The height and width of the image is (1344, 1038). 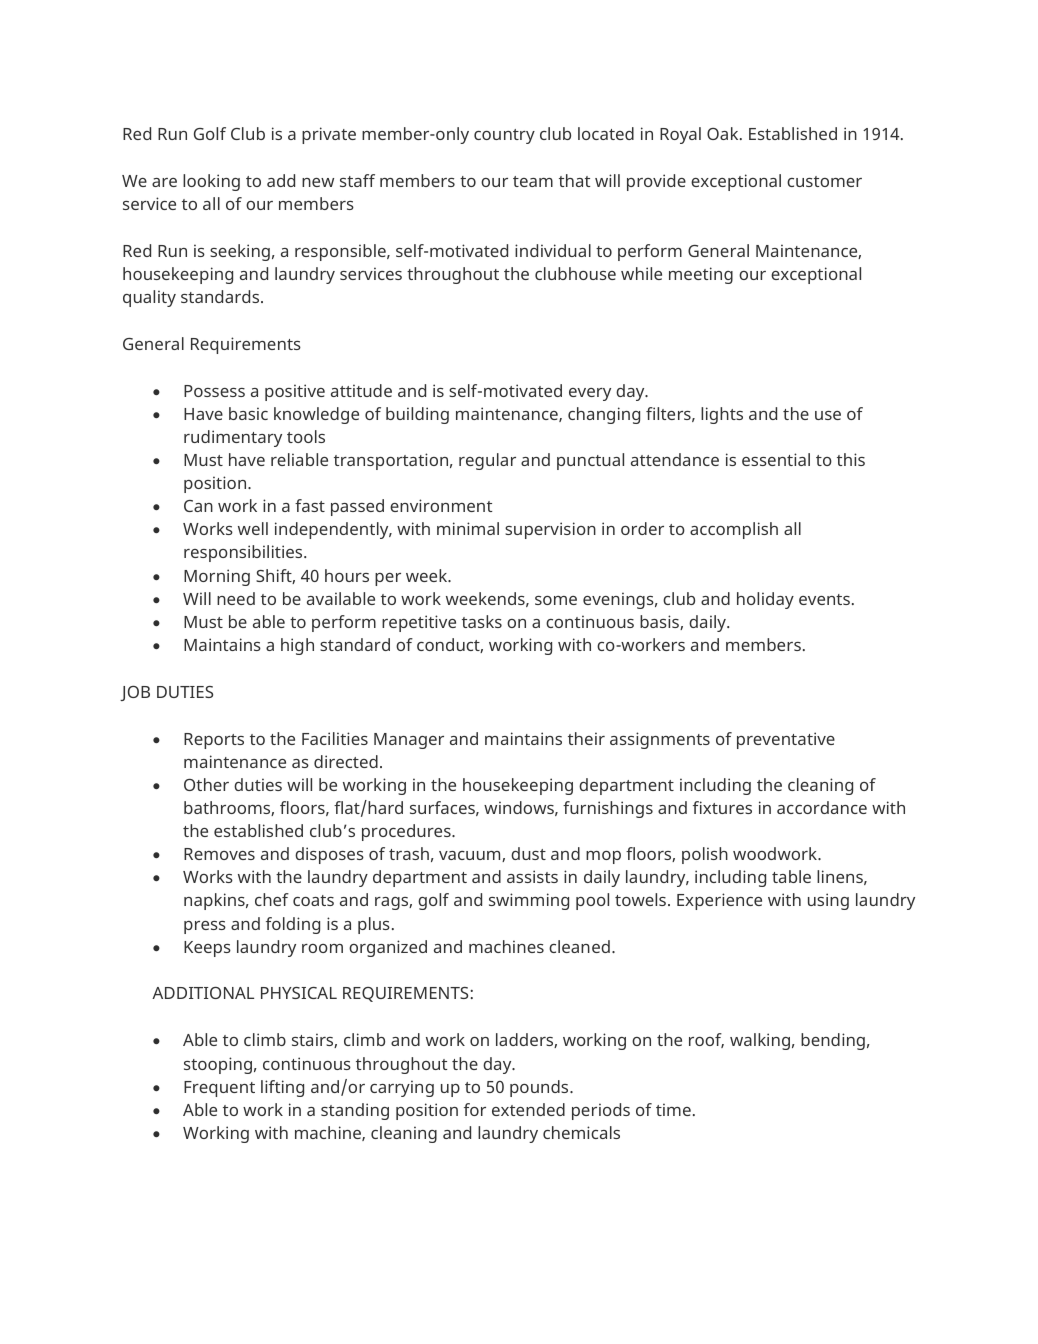 What do you see at coordinates (417, 415) in the image?
I see `building` at bounding box center [417, 415].
